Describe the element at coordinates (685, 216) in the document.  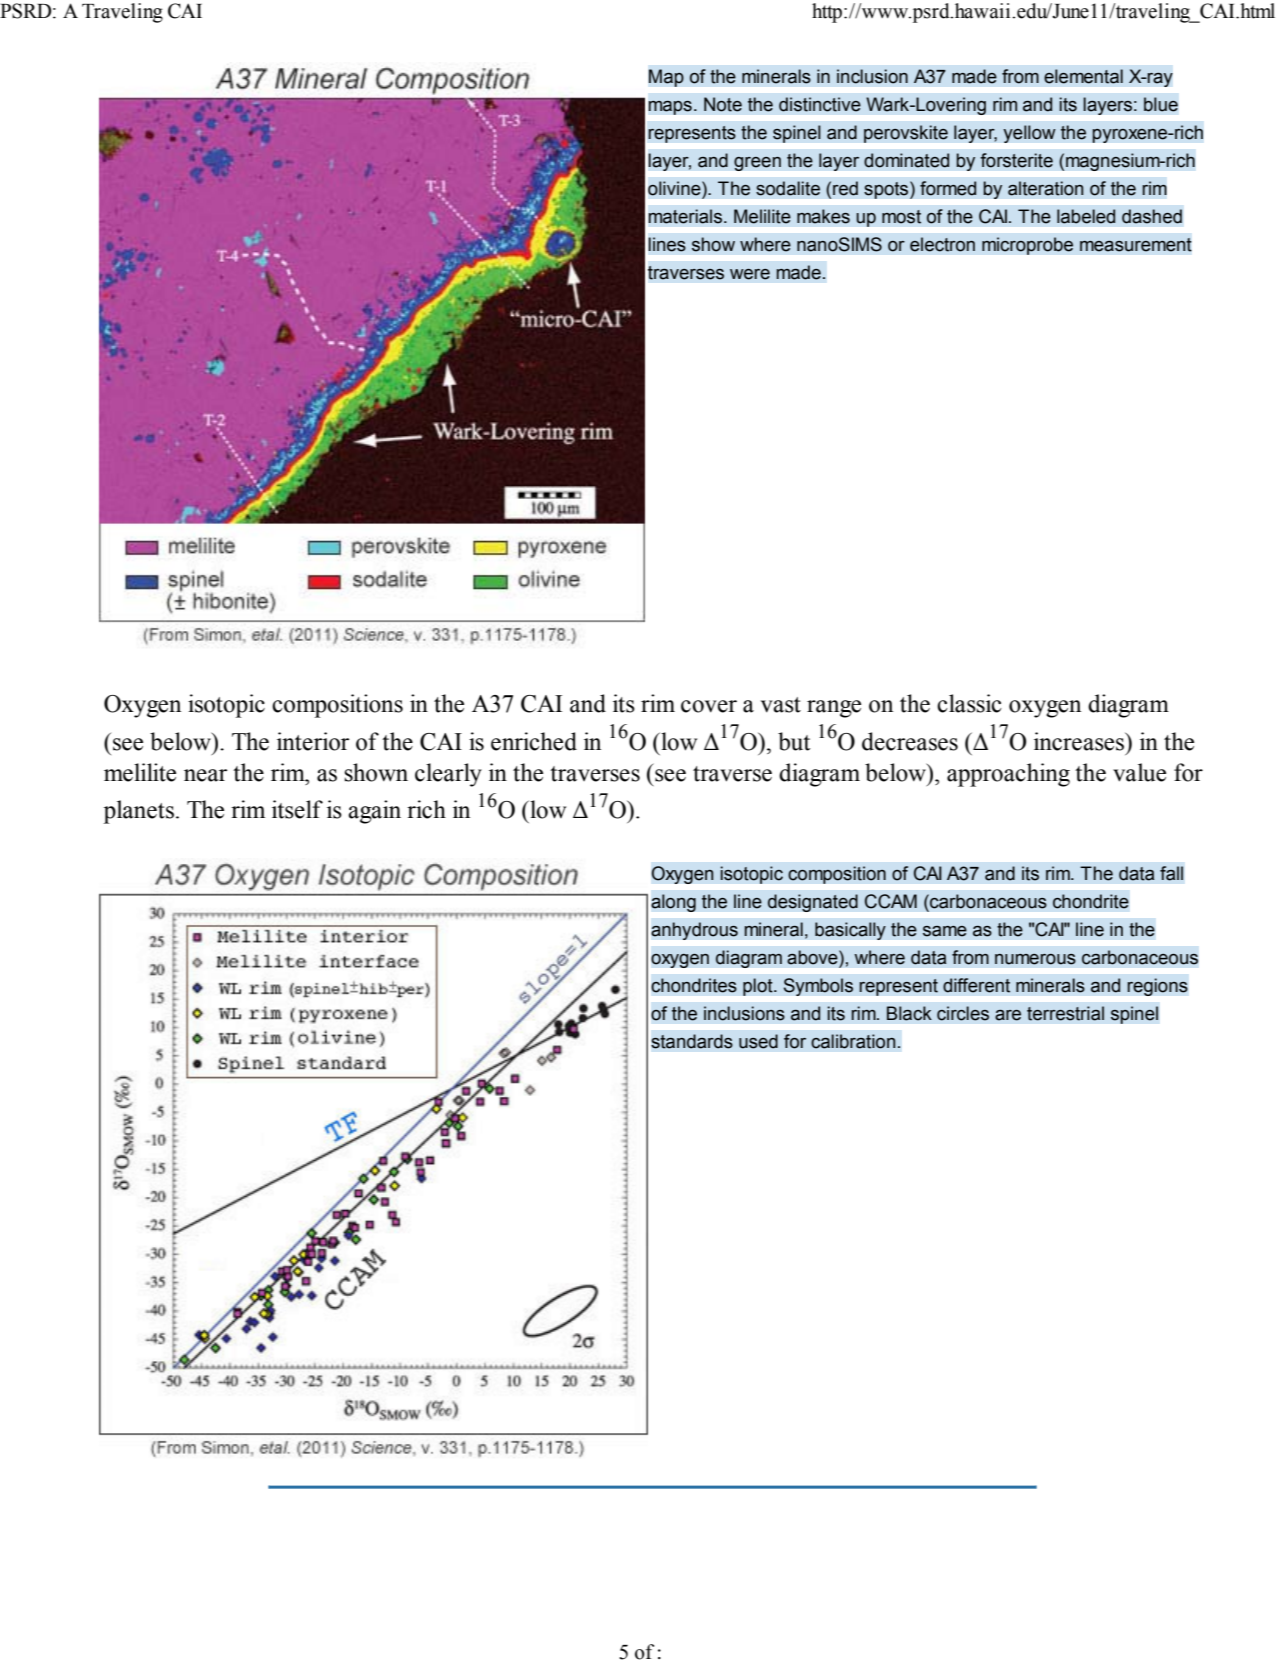
I see `materials` at that location.
